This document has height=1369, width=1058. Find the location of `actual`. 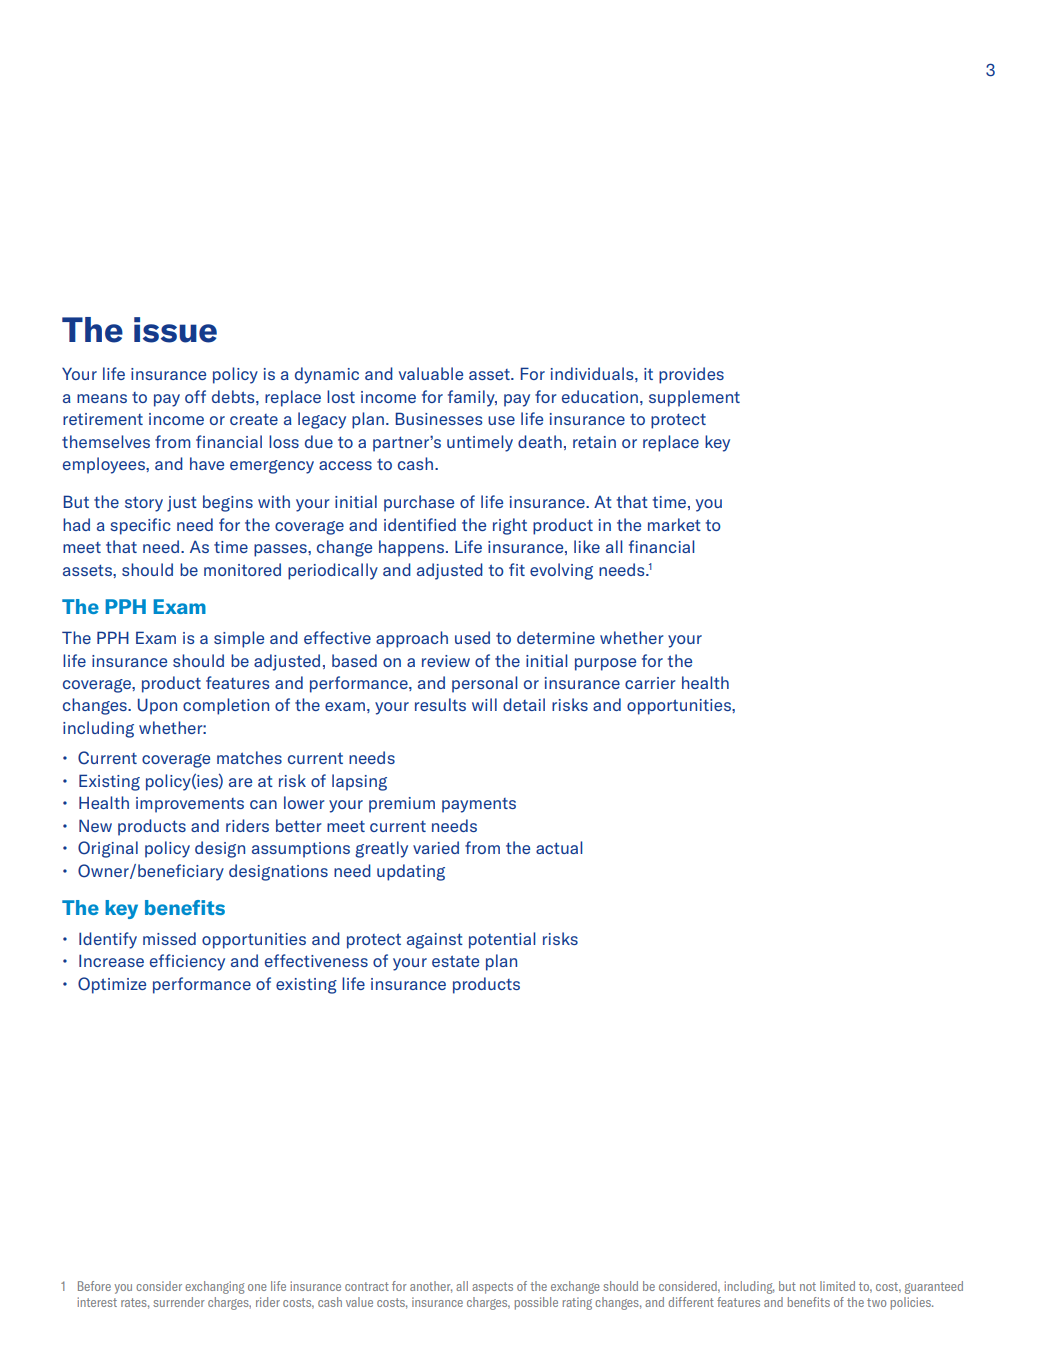

actual is located at coordinates (559, 847).
